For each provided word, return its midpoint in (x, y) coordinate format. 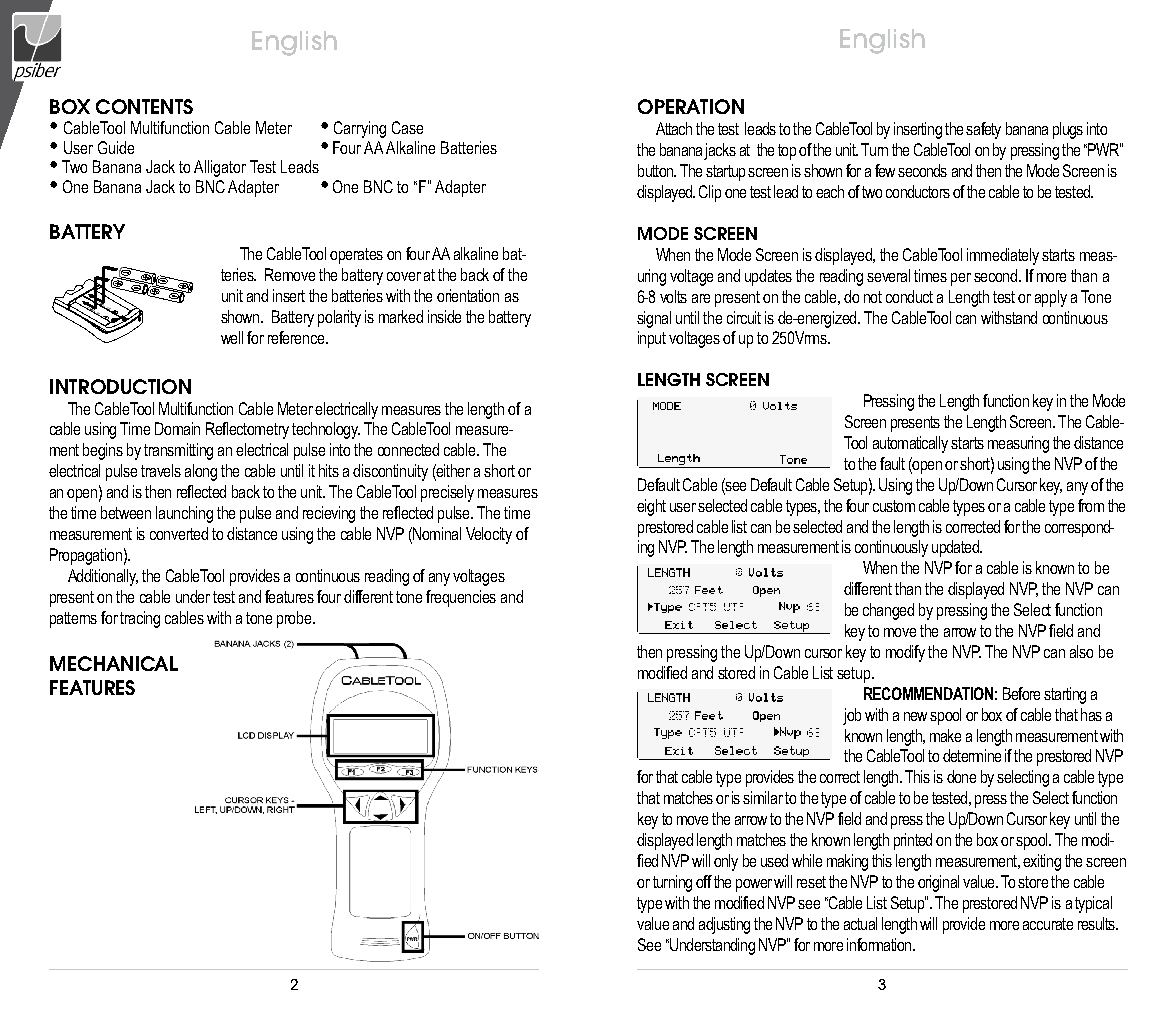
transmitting (178, 451)
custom (894, 506)
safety (983, 130)
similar (763, 797)
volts (673, 296)
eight (651, 507)
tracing (140, 619)
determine (972, 755)
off (704, 881)
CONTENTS (144, 106)
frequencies (461, 598)
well (232, 337)
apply (1051, 298)
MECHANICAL (114, 663)
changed (888, 611)
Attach (674, 128)
